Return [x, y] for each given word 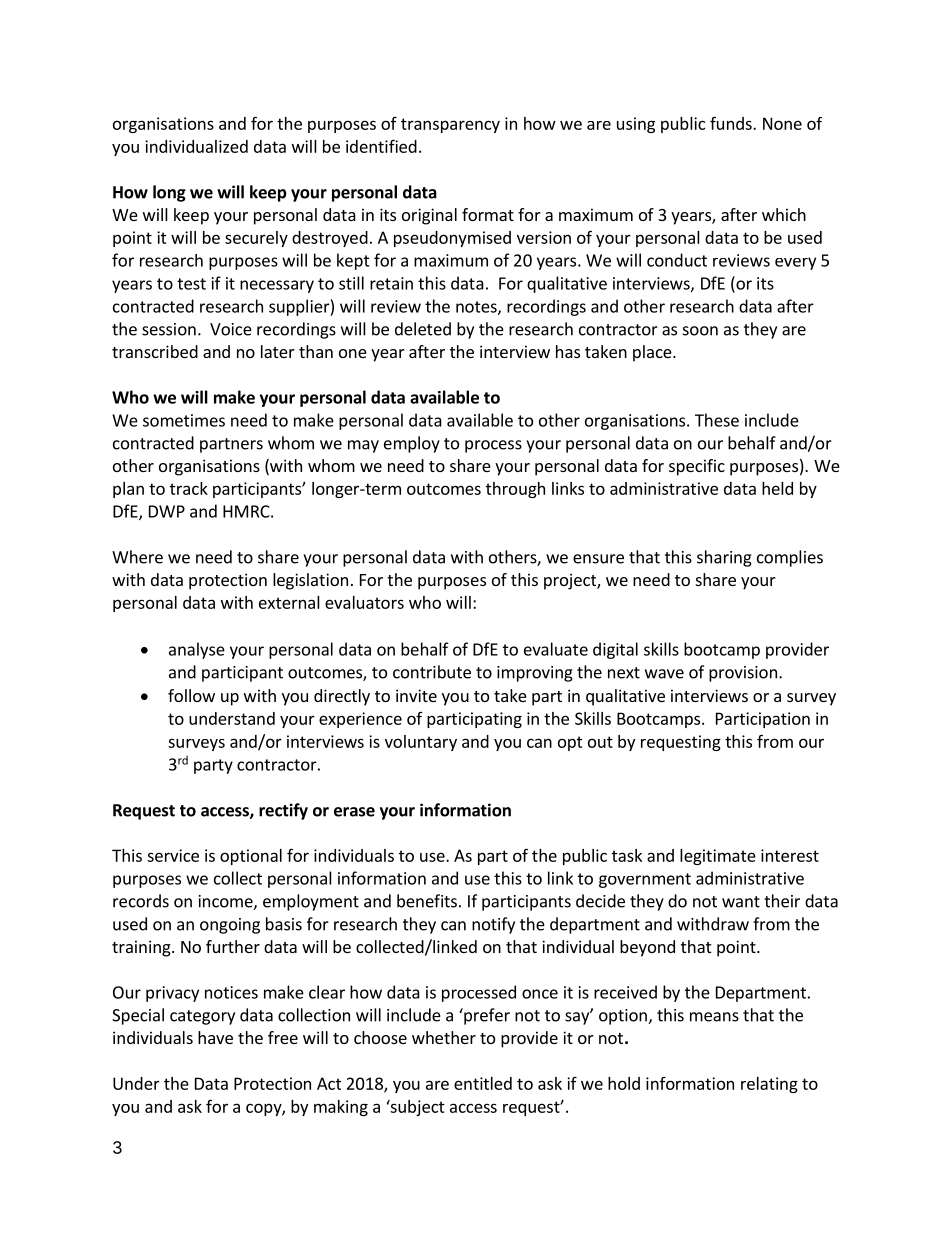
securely [256, 239]
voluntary [421, 743]
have [215, 1037]
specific [697, 467]
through [515, 490]
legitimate [718, 857]
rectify [283, 811]
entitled [483, 1083]
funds [732, 123]
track [189, 488]
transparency [450, 125]
